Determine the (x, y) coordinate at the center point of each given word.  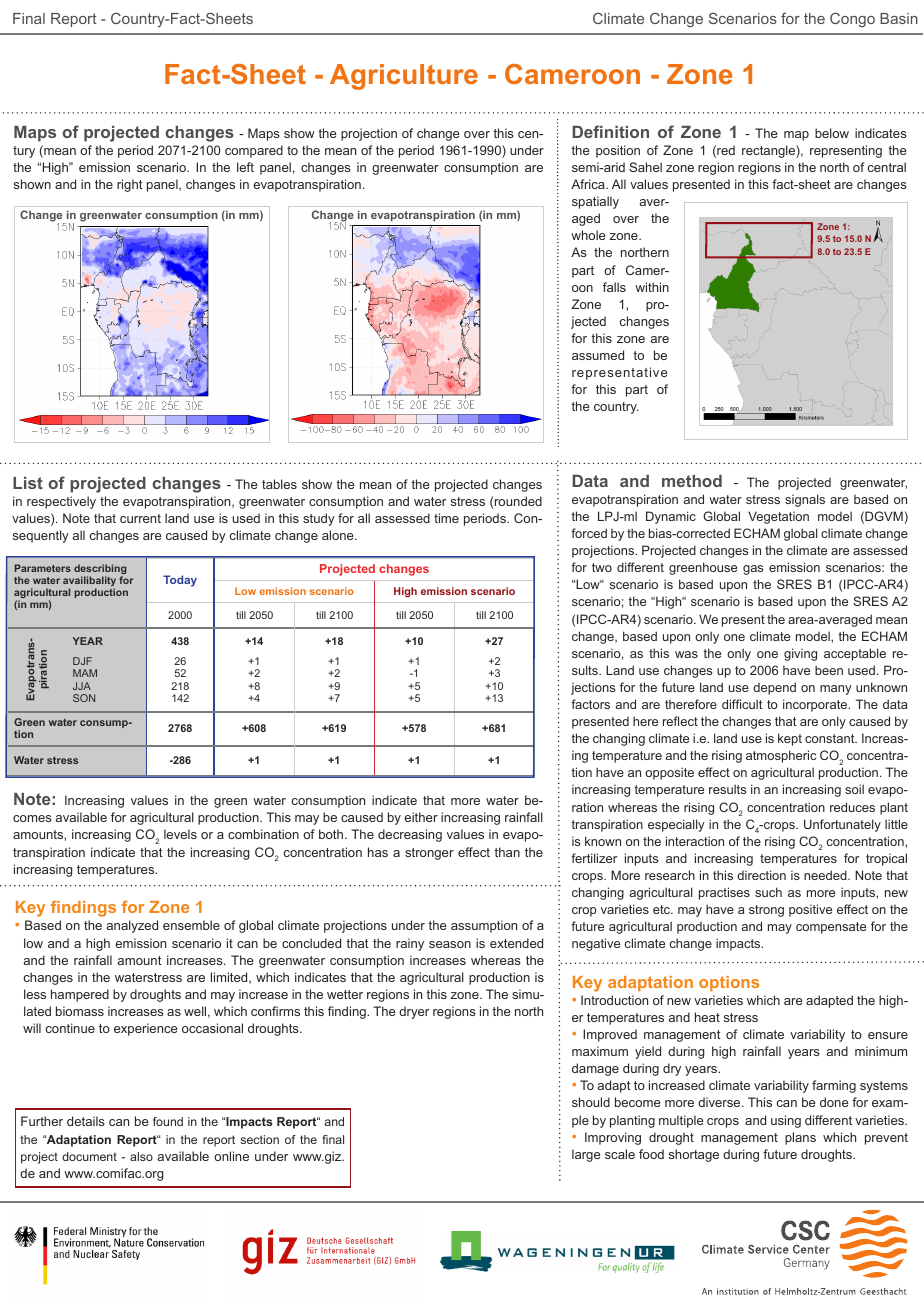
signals (805, 500)
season (450, 944)
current (140, 518)
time (446, 518)
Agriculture (404, 77)
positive (810, 910)
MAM (85, 673)
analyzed (132, 926)
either (421, 817)
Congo (852, 19)
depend (774, 688)
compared (254, 151)
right (130, 185)
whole (588, 235)
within (652, 287)
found (168, 1121)
